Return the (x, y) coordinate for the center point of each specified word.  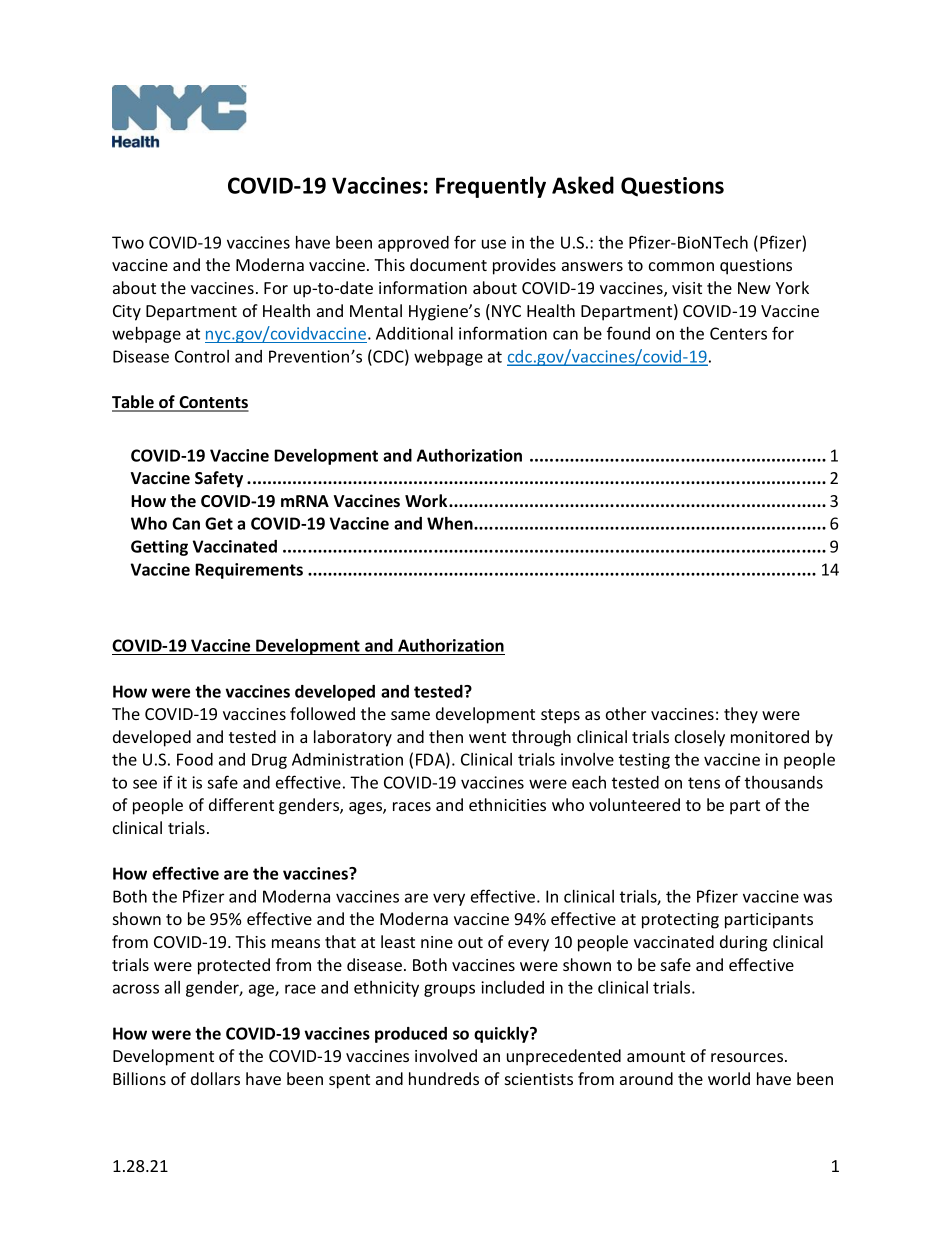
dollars (215, 1078)
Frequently (491, 187)
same (410, 715)
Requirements (249, 571)
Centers (738, 333)
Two (128, 242)
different (241, 804)
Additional (414, 333)
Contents (213, 403)
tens (704, 783)
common (681, 266)
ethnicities (507, 804)
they (741, 715)
